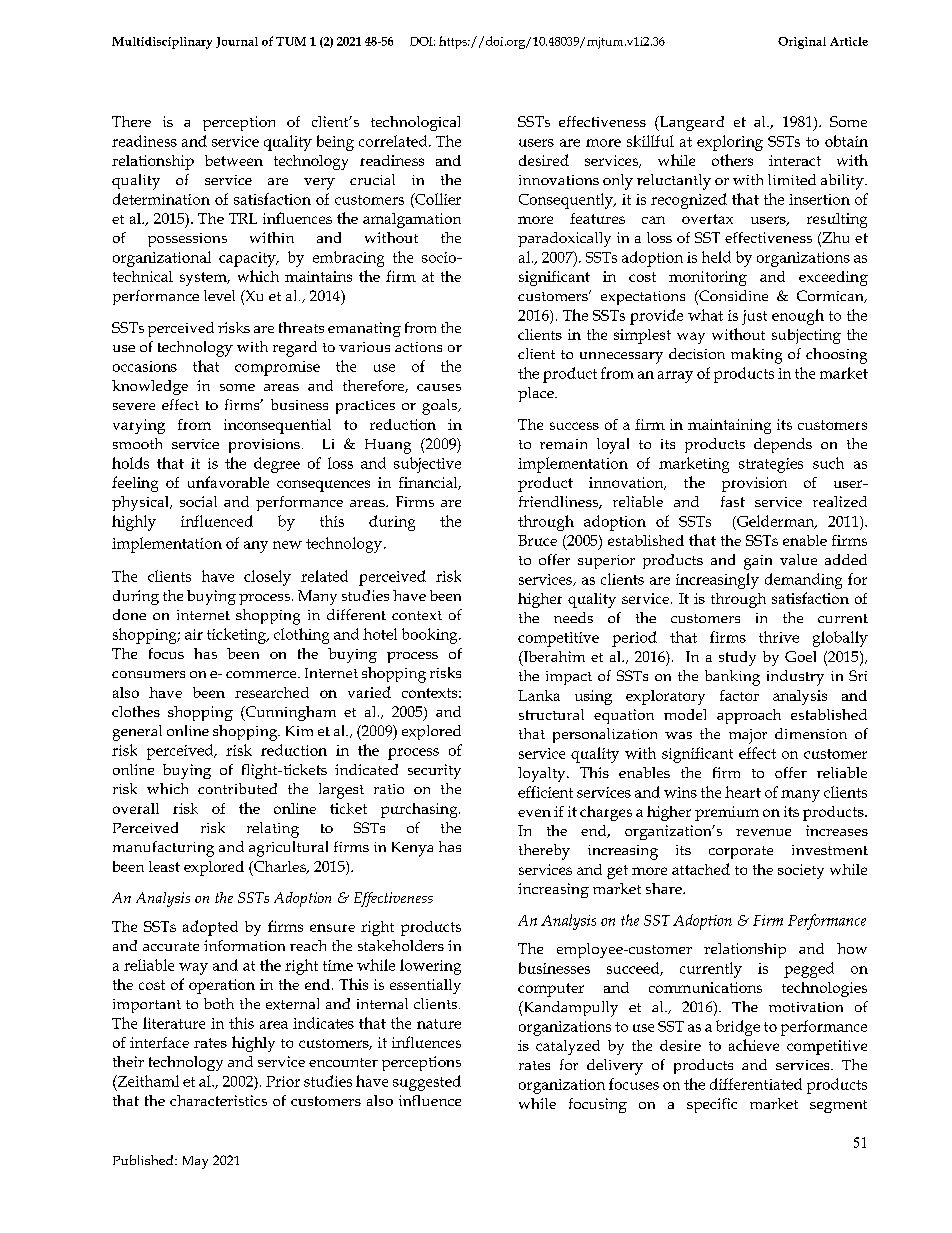 This screenshot has height=1233, width=952. Describe the element at coordinates (712, 1105) in the screenshot. I see `specific` at that location.
